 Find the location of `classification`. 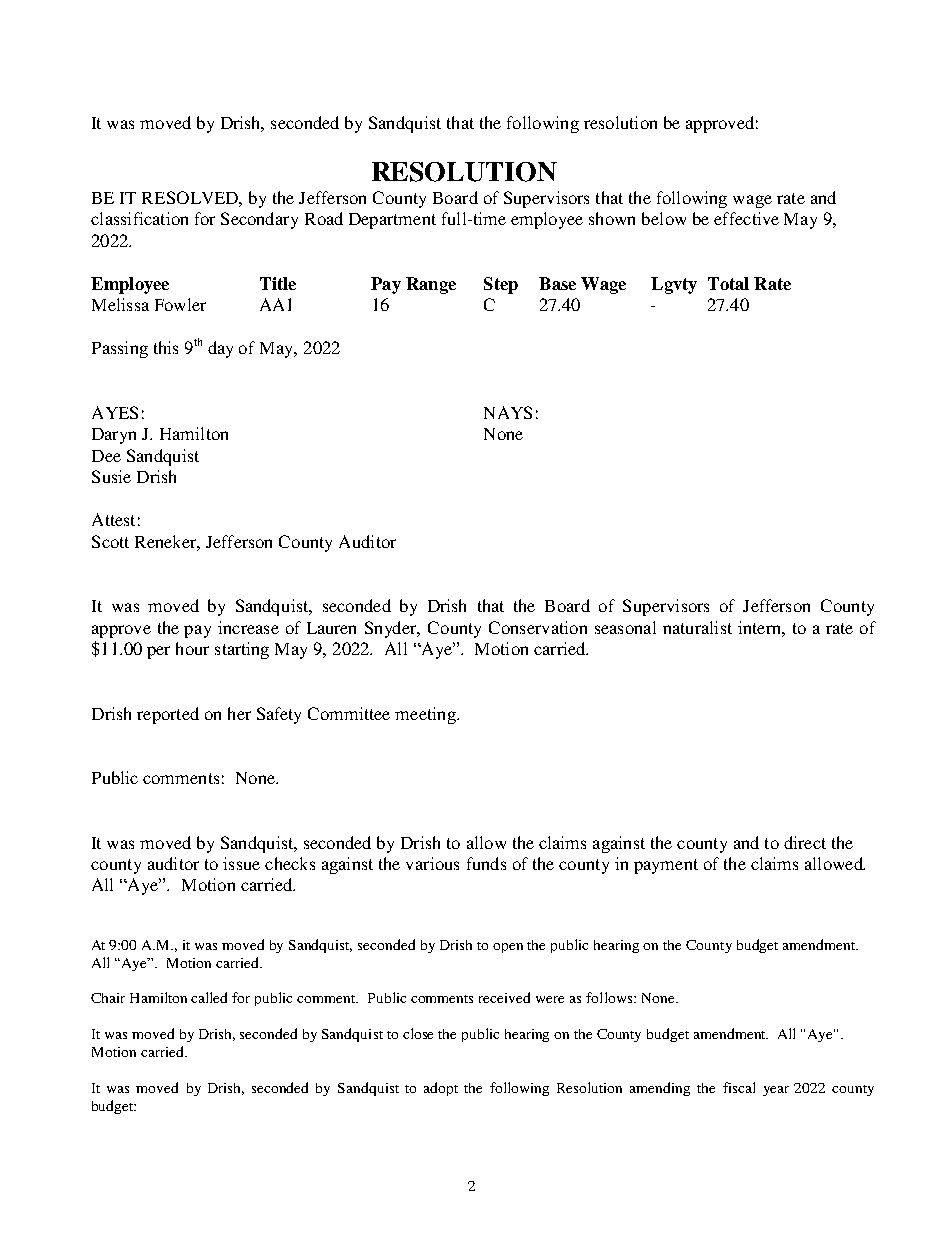

classification is located at coordinates (139, 218).
